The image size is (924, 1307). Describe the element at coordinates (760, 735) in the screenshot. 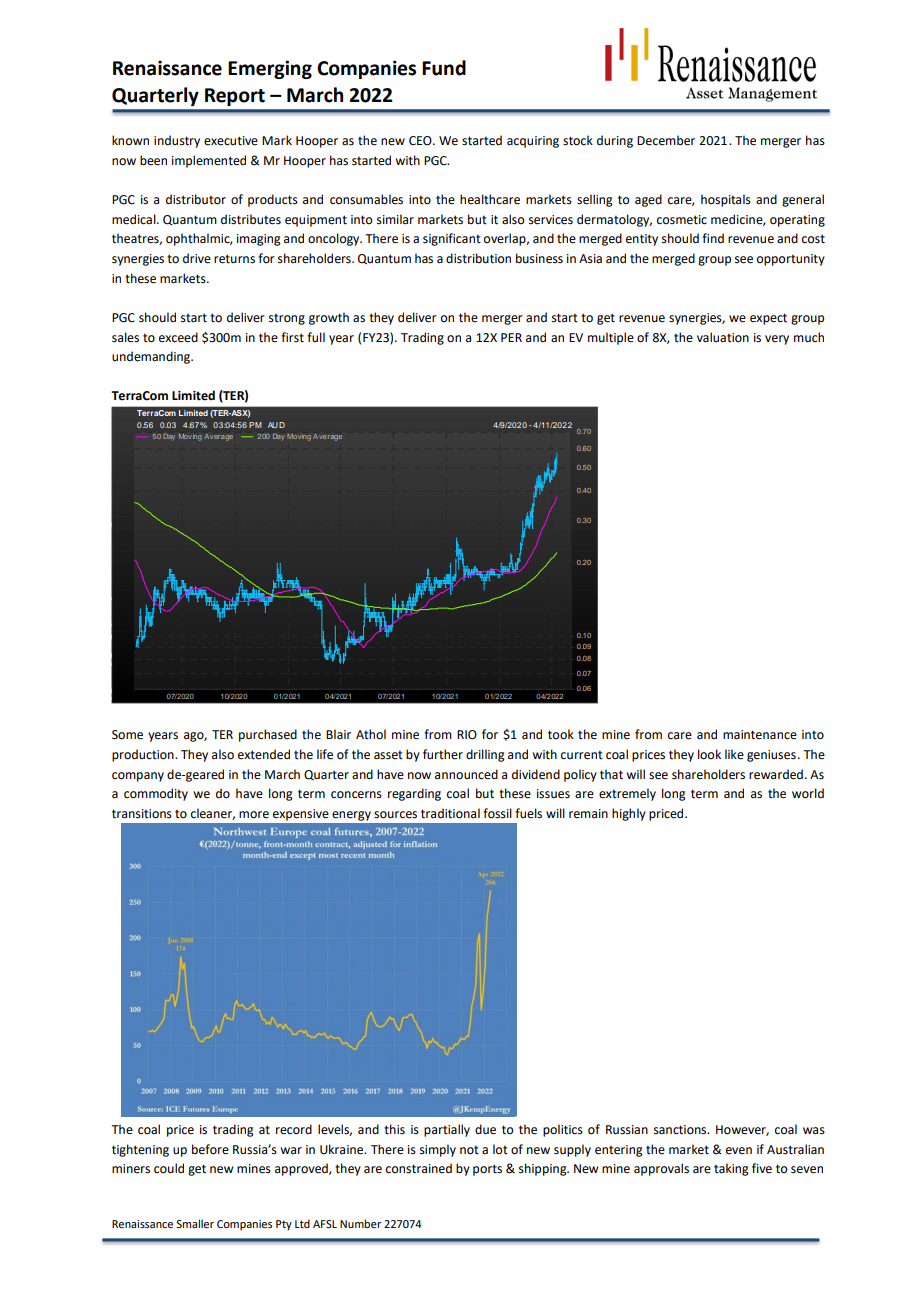

I see `maintenance` at that location.
